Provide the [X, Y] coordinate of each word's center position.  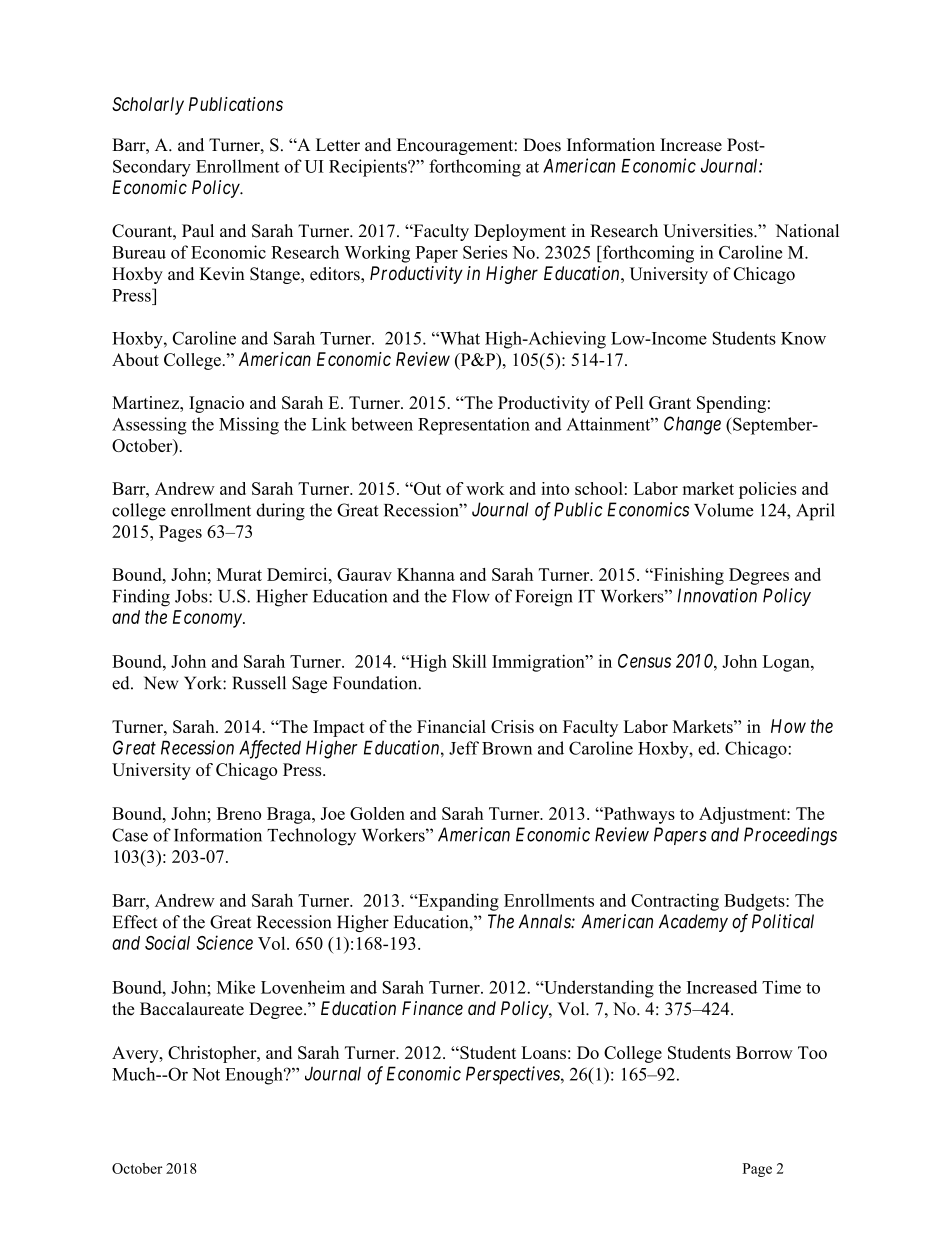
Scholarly [148, 106]
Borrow [764, 1052]
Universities [709, 231]
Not [206, 1074]
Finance [432, 1008]
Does [542, 145]
